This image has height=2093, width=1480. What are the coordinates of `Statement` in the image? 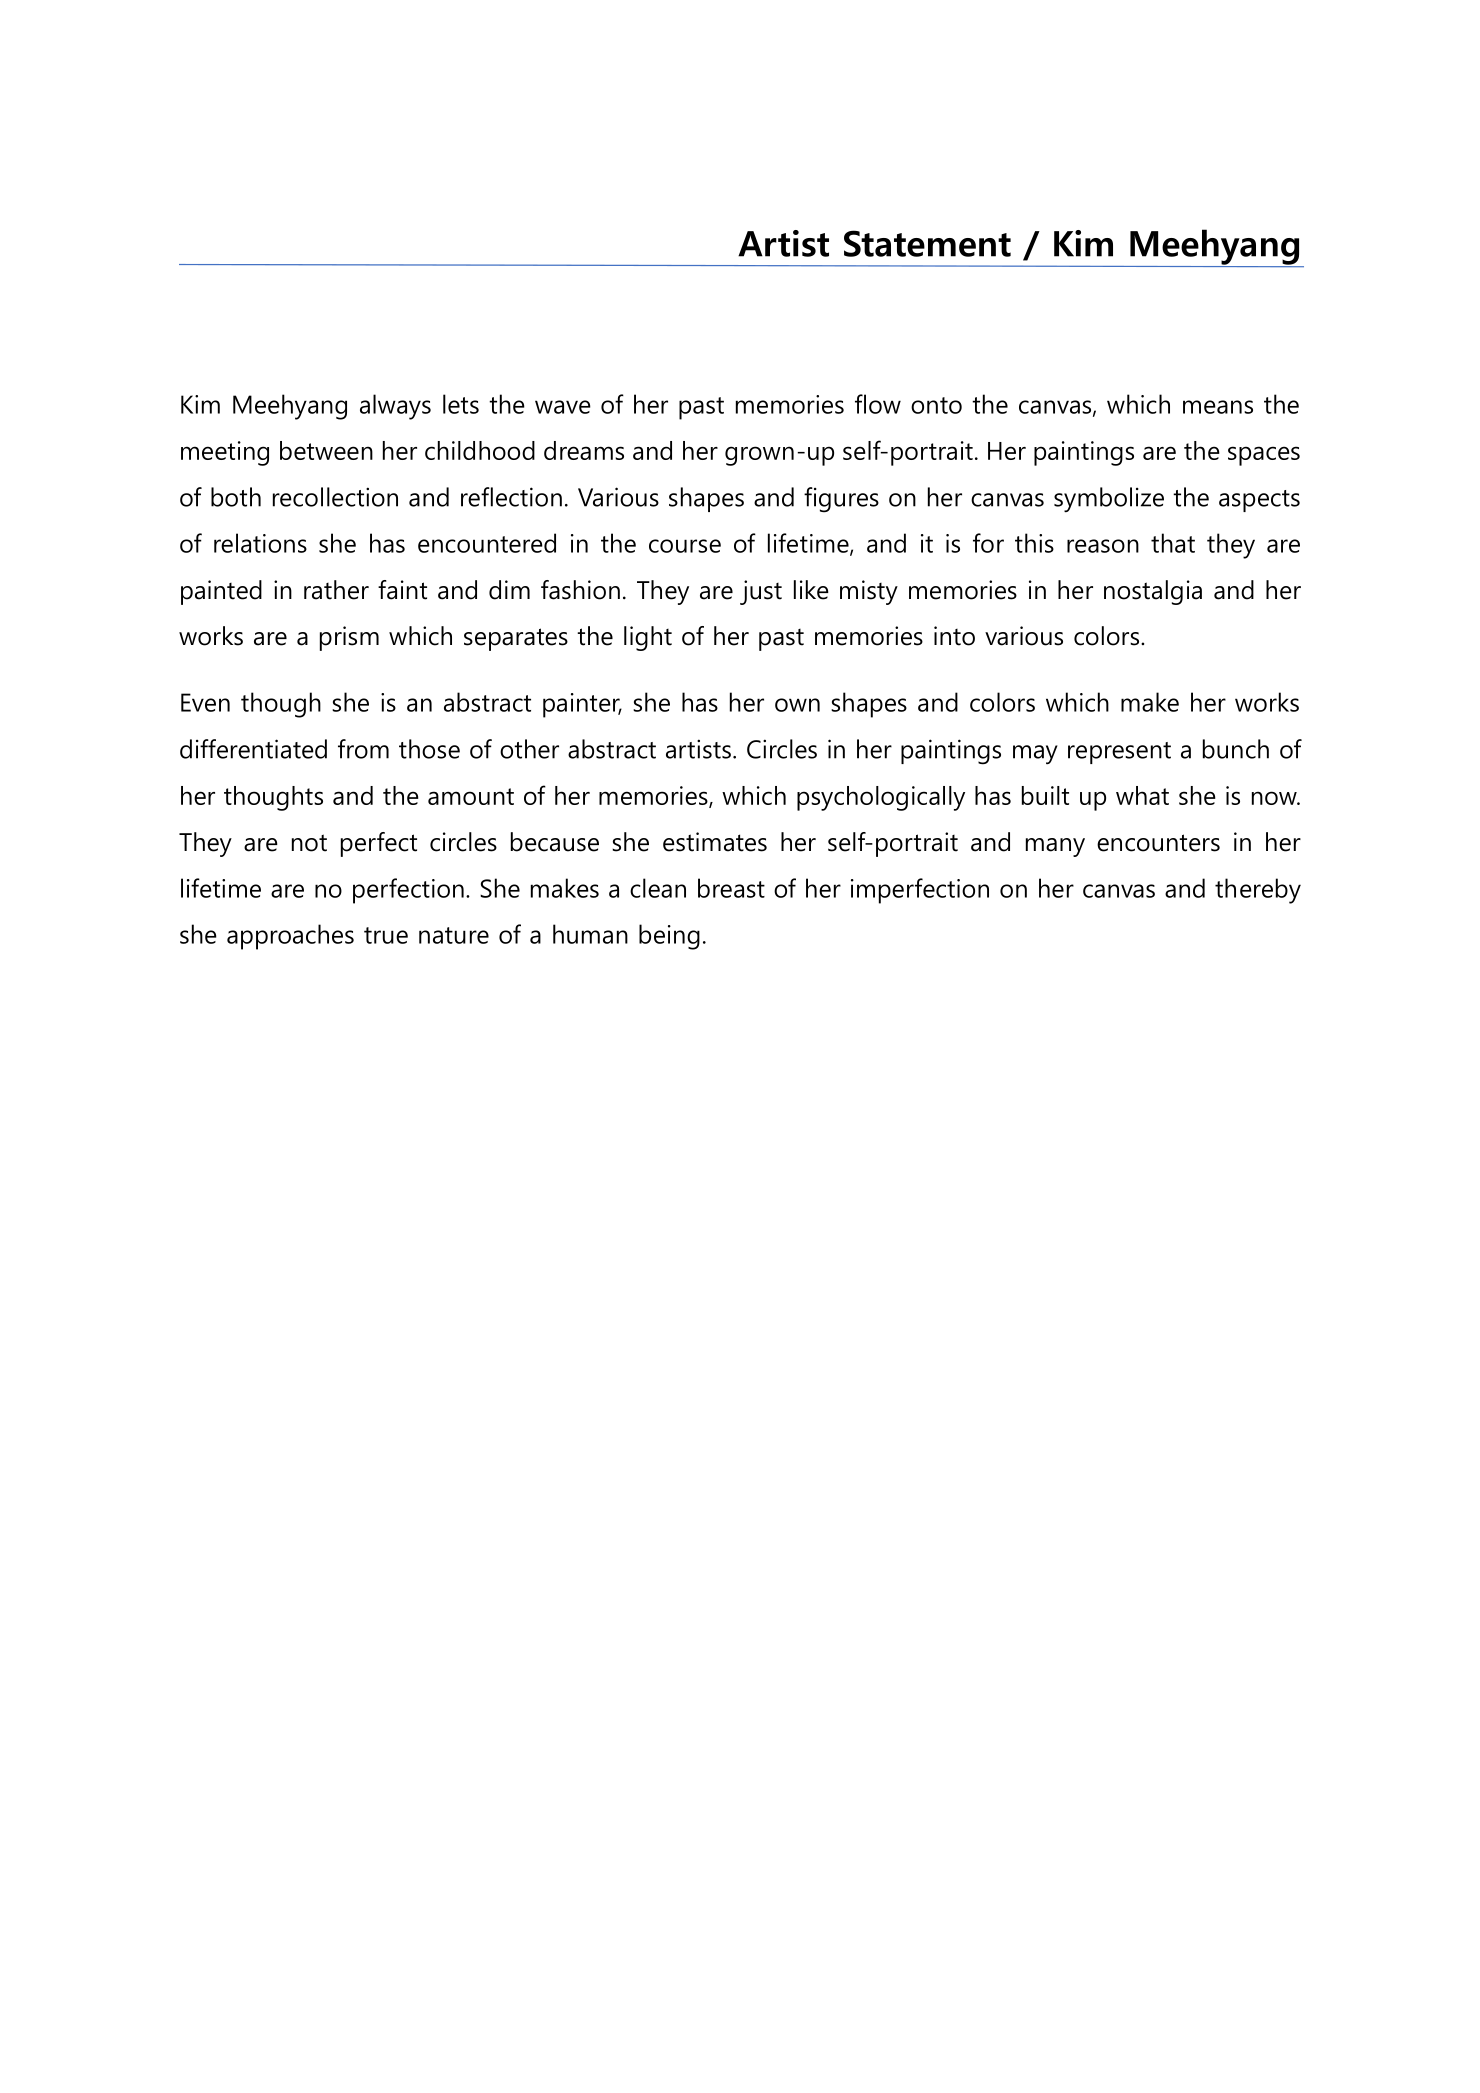 It's located at (927, 243).
